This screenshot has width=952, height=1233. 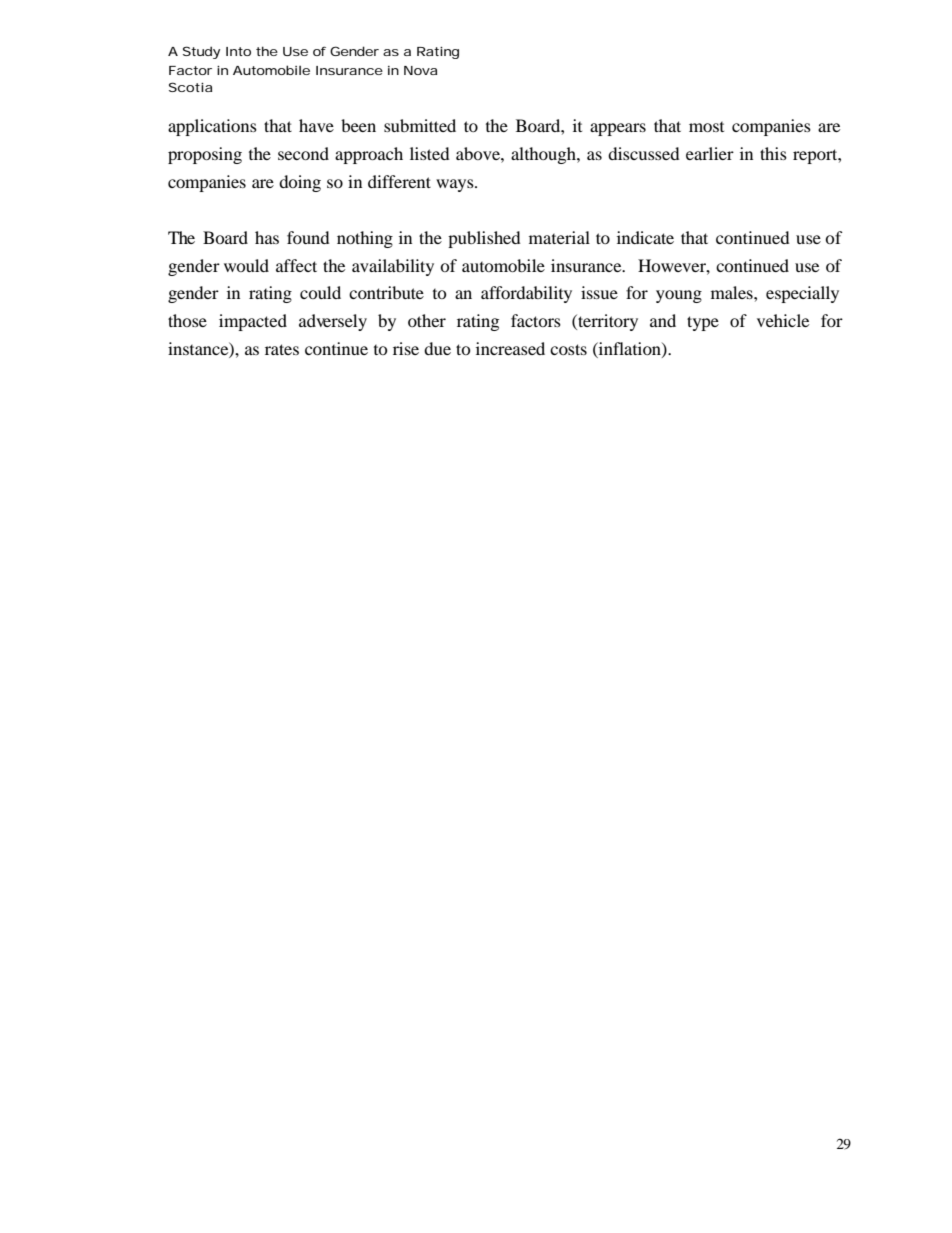 I want to click on indicate, so click(x=645, y=237).
